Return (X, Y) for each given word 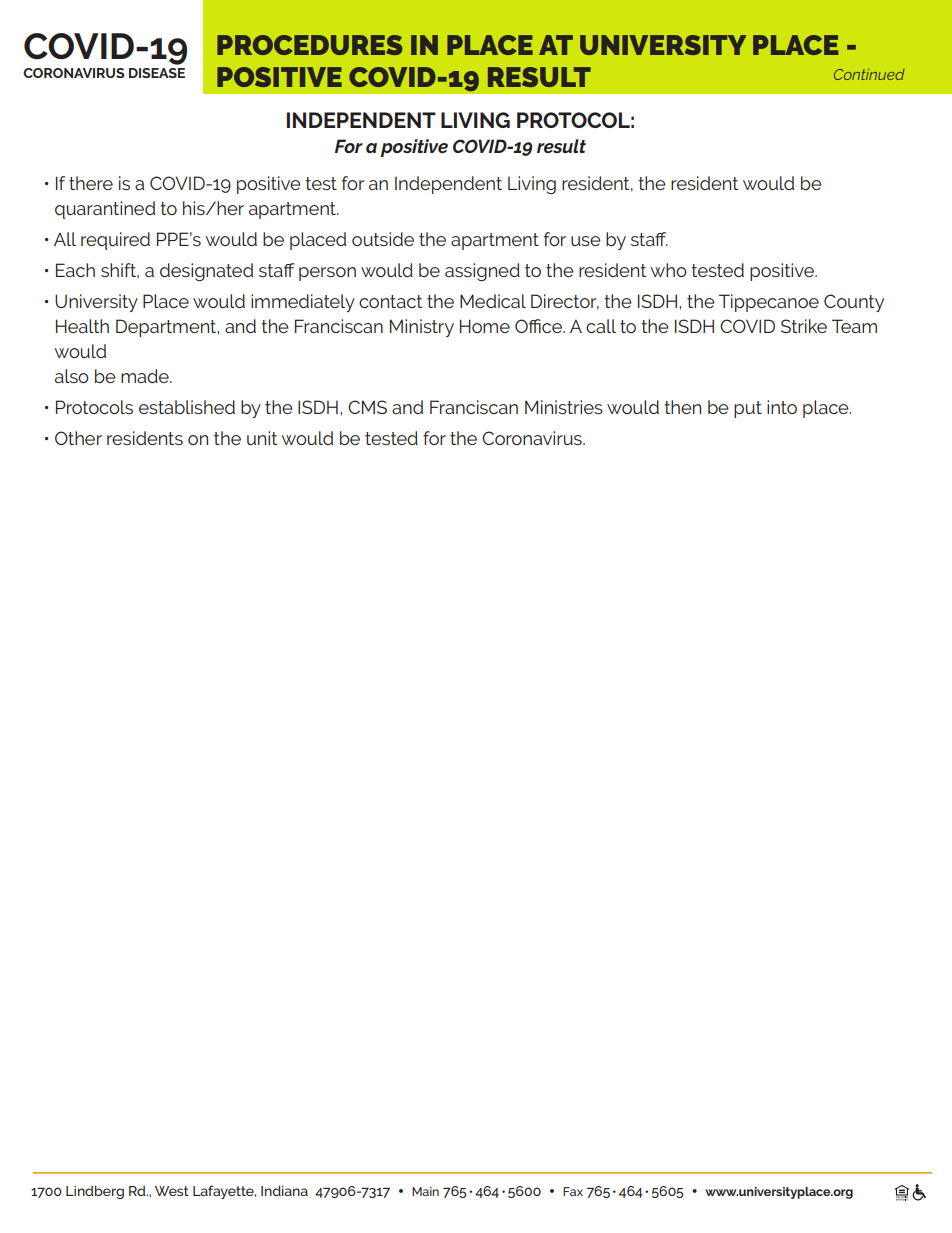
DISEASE (157, 73)
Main (425, 1191)
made (146, 376)
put (748, 409)
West (172, 1191)
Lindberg (95, 1192)
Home (485, 326)
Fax (573, 1191)
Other (78, 438)
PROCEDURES (310, 45)
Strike (804, 326)
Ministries (564, 407)
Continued (869, 74)
